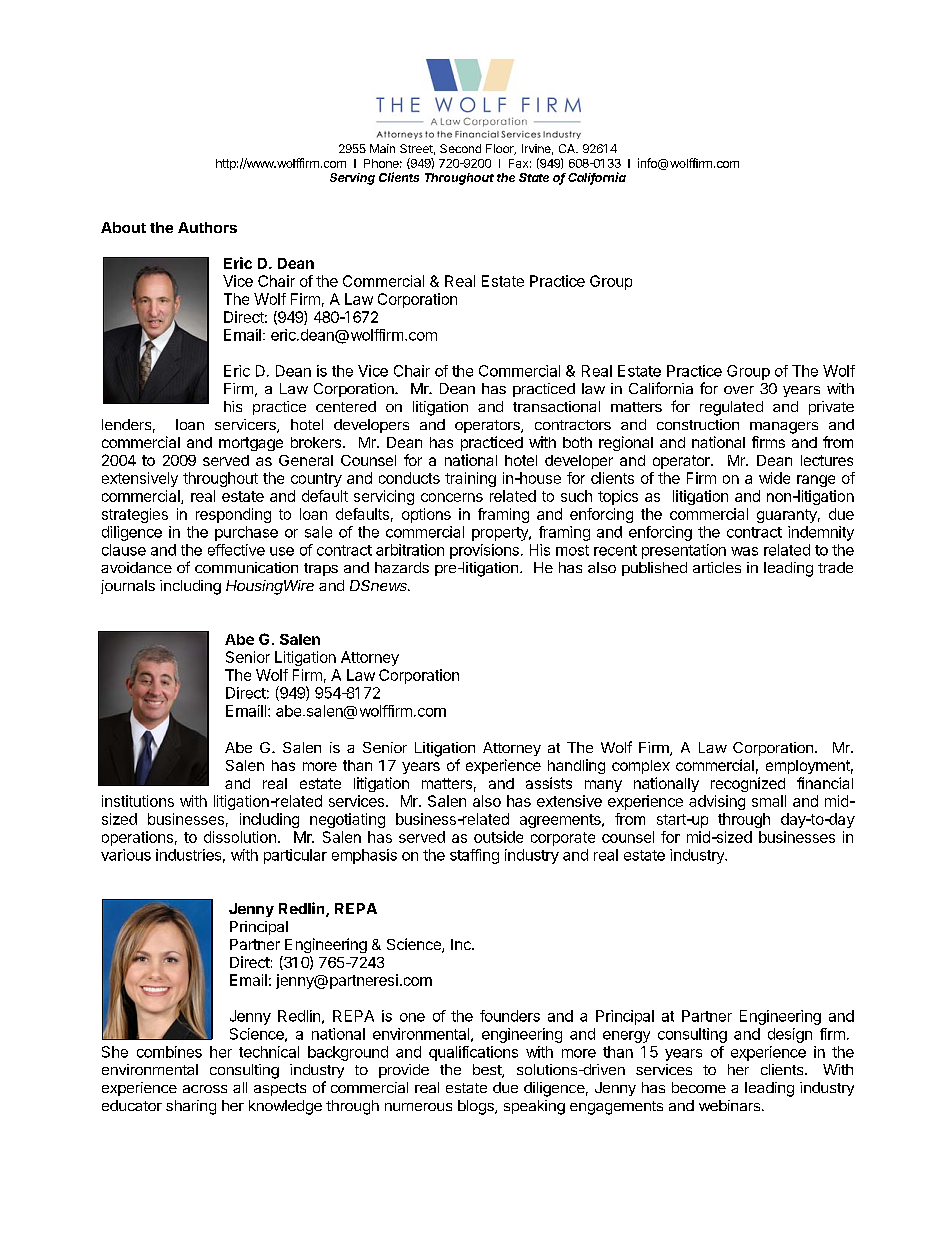 The image size is (952, 1233). I want to click on webinars, so click(729, 1105).
